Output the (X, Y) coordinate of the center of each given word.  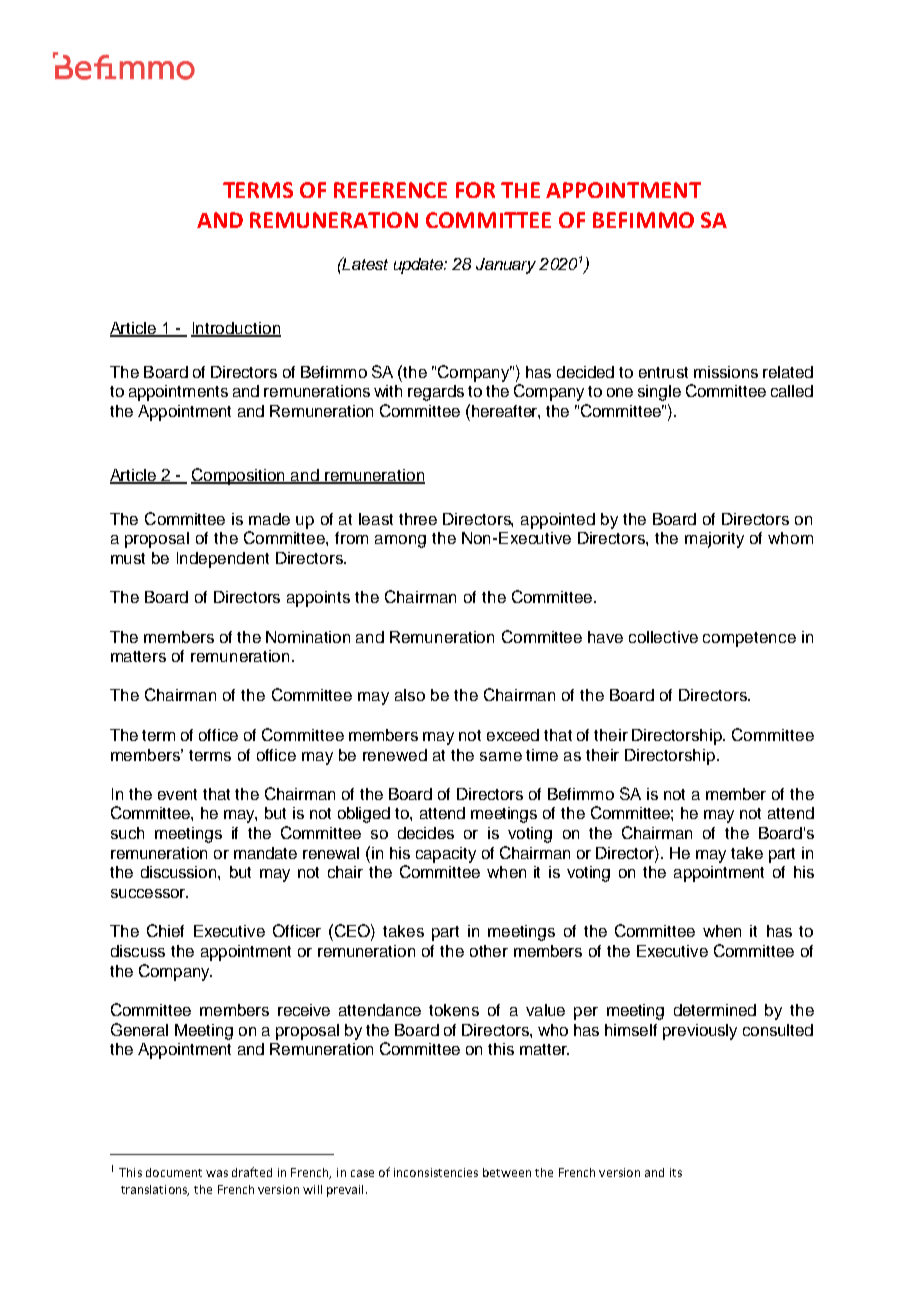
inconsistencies (436, 1172)
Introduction (236, 329)
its (676, 1172)
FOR (475, 190)
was (217, 1173)
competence (749, 639)
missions (726, 372)
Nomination (308, 637)
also (410, 695)
